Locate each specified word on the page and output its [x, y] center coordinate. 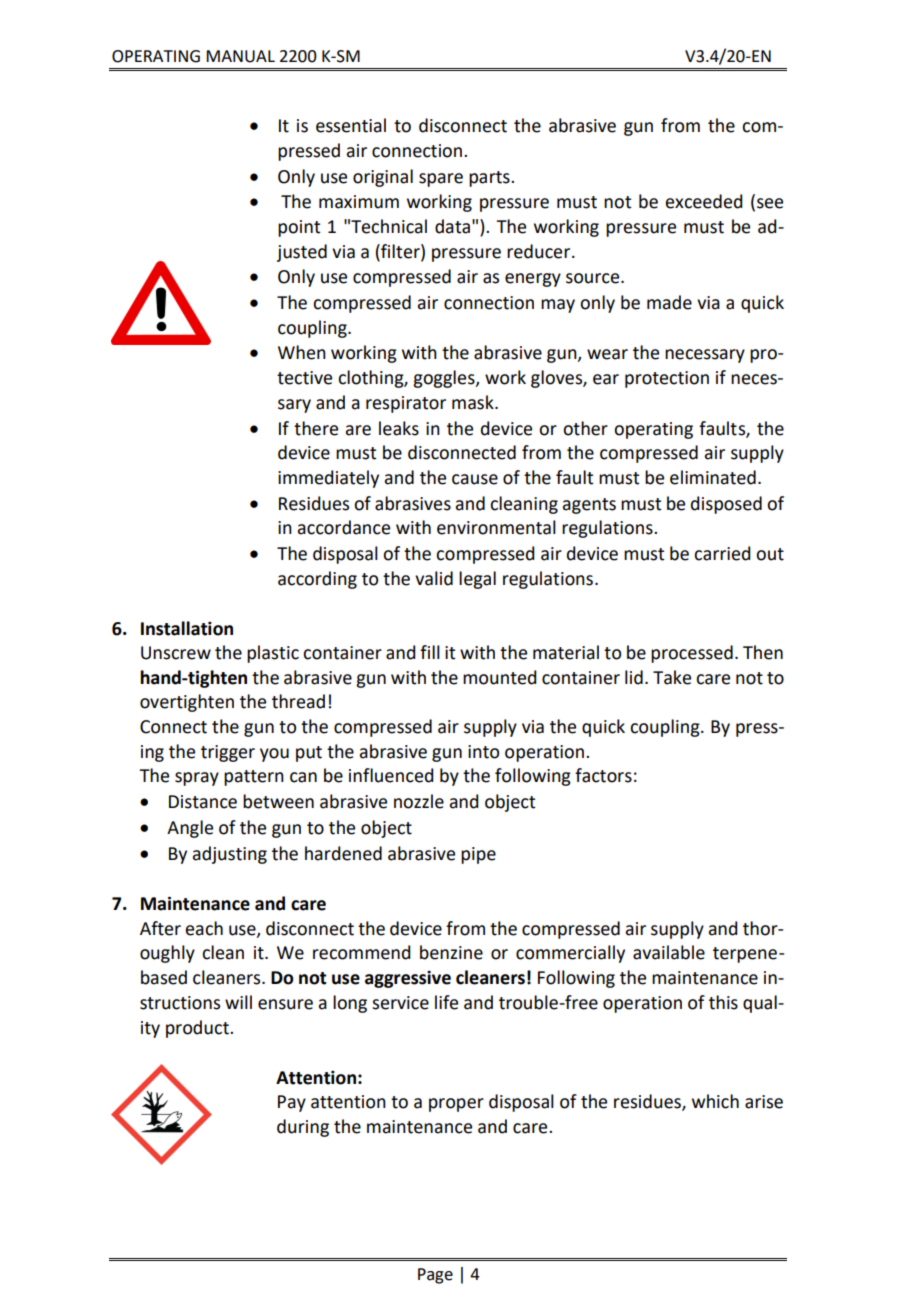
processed [692, 654]
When [302, 352]
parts [490, 179]
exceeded [704, 201]
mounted [500, 677]
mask [474, 402]
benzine [451, 952]
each [204, 928]
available [669, 952]
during [303, 1128]
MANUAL [240, 56]
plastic [273, 654]
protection [667, 379]
